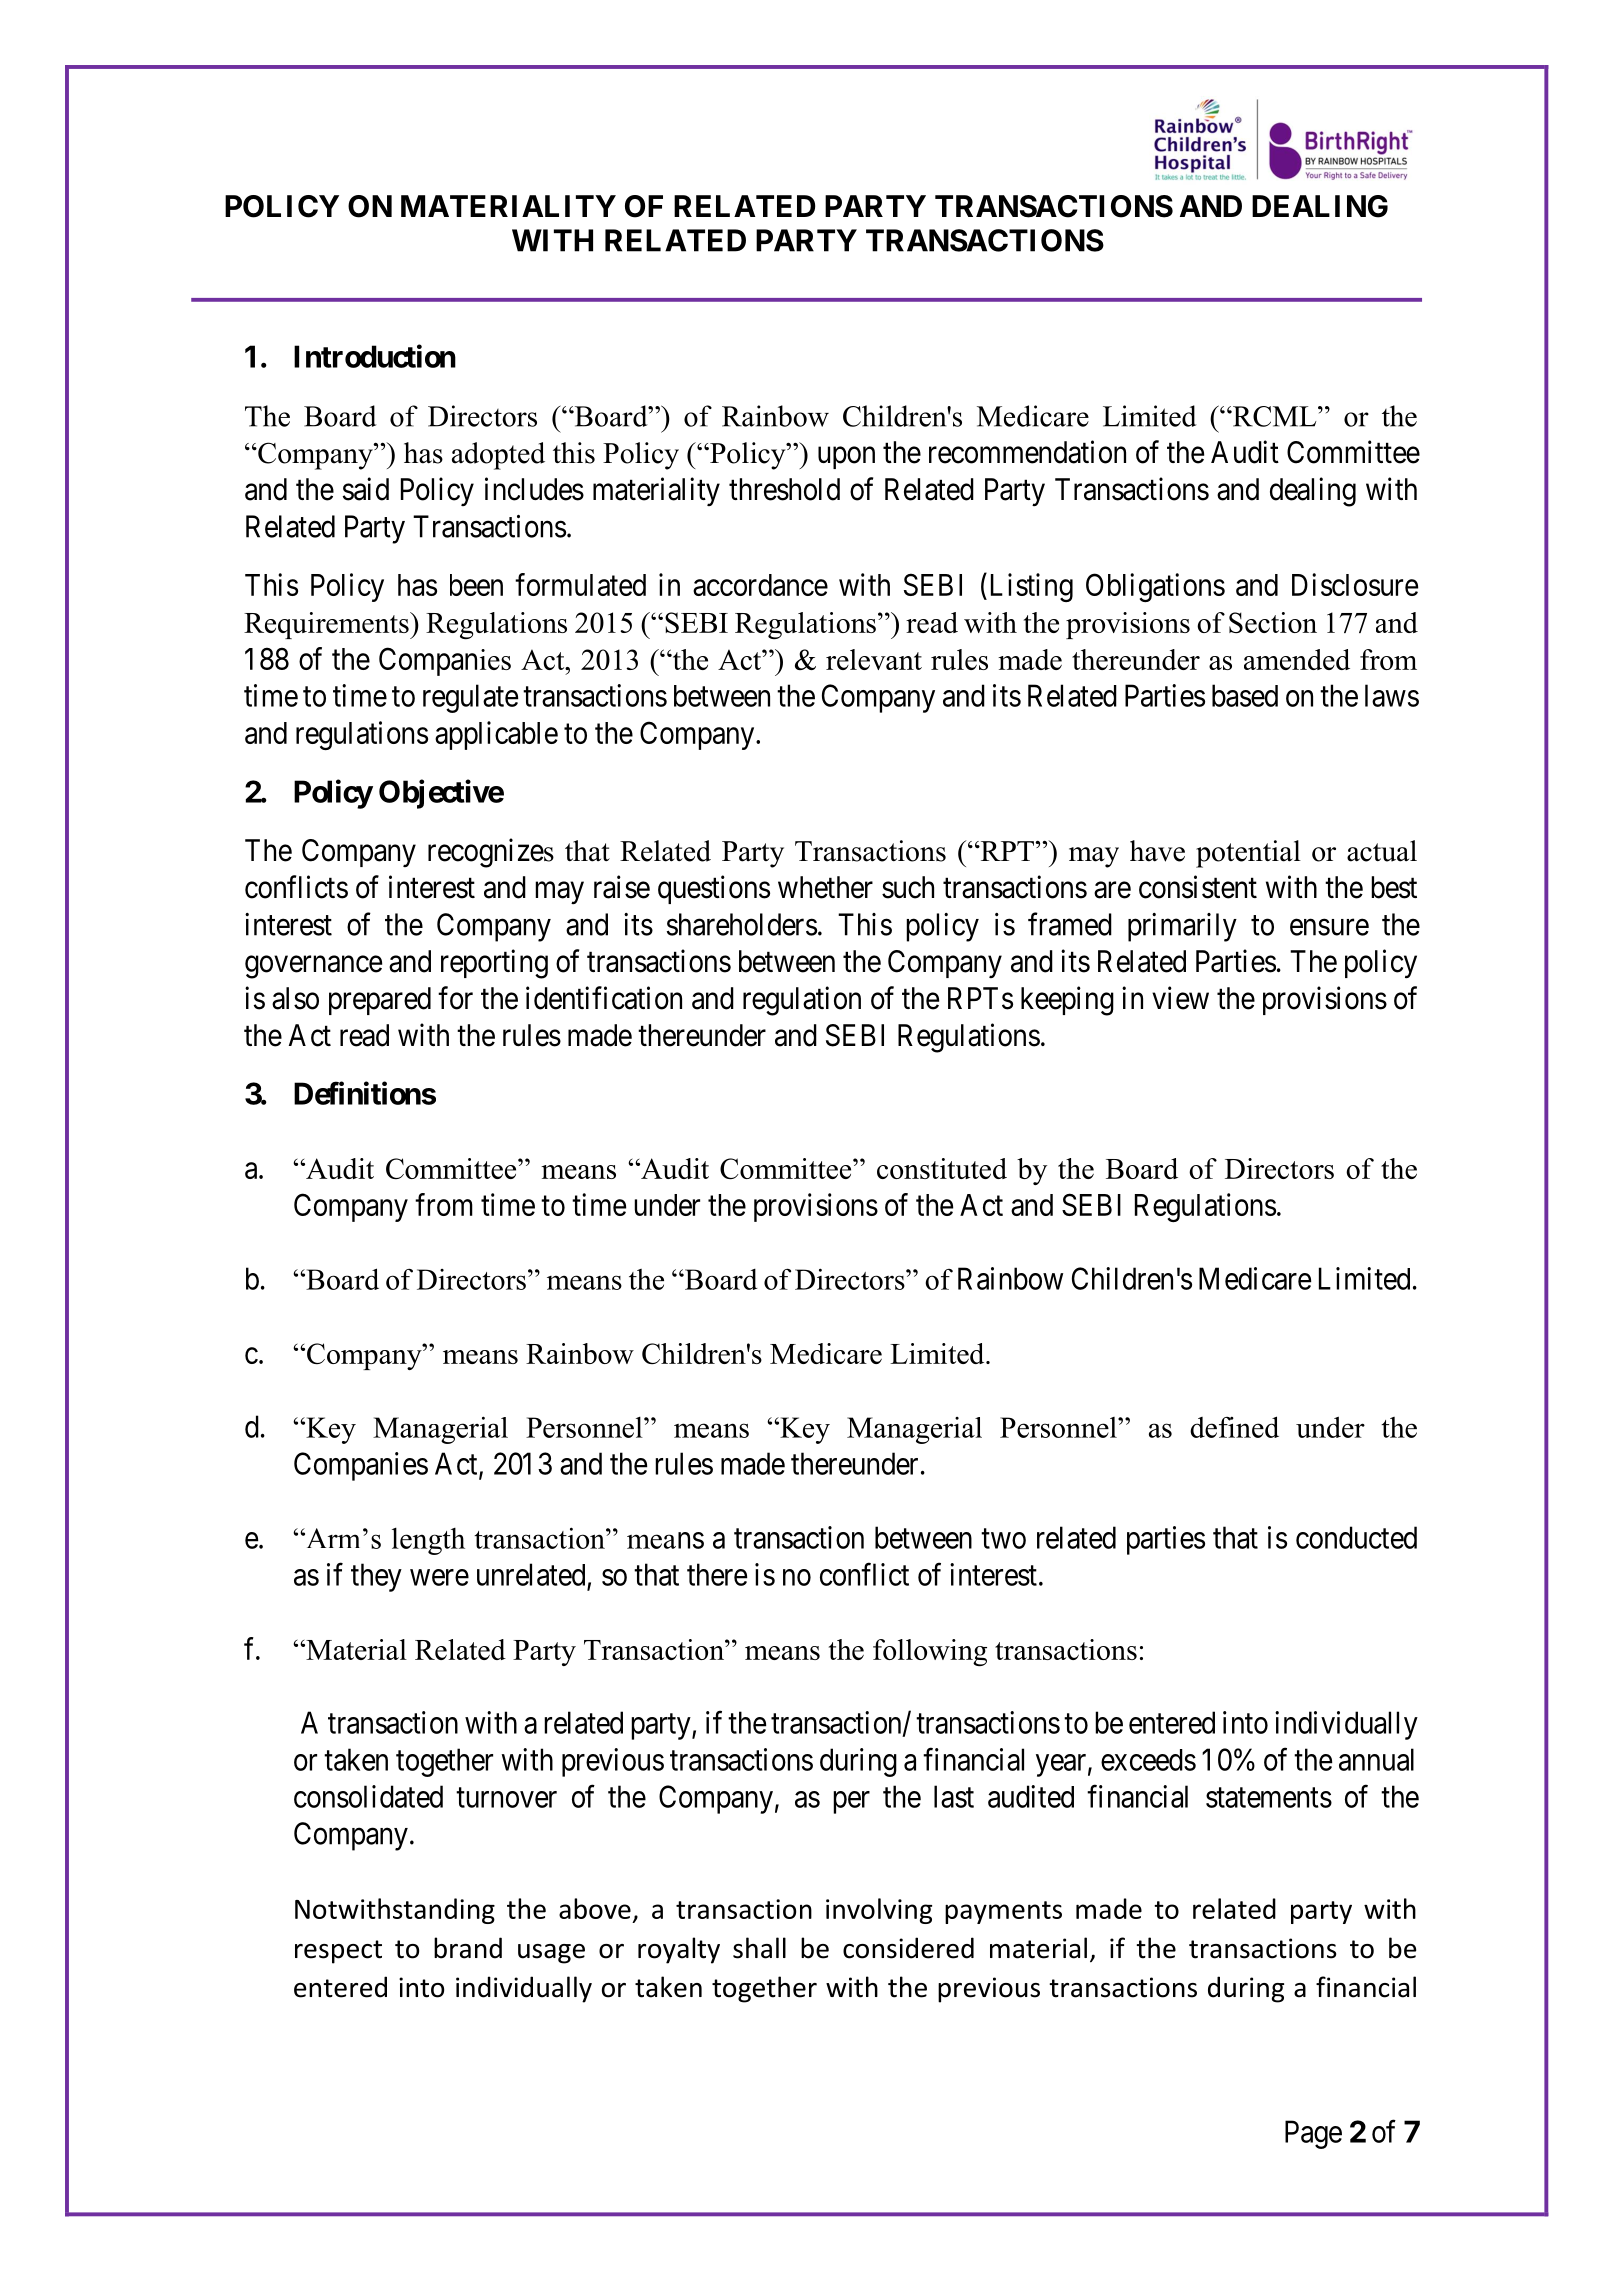 This screenshot has width=1613, height=2281. What do you see at coordinates (1356, 1537) in the screenshot?
I see `conducted` at bounding box center [1356, 1537].
